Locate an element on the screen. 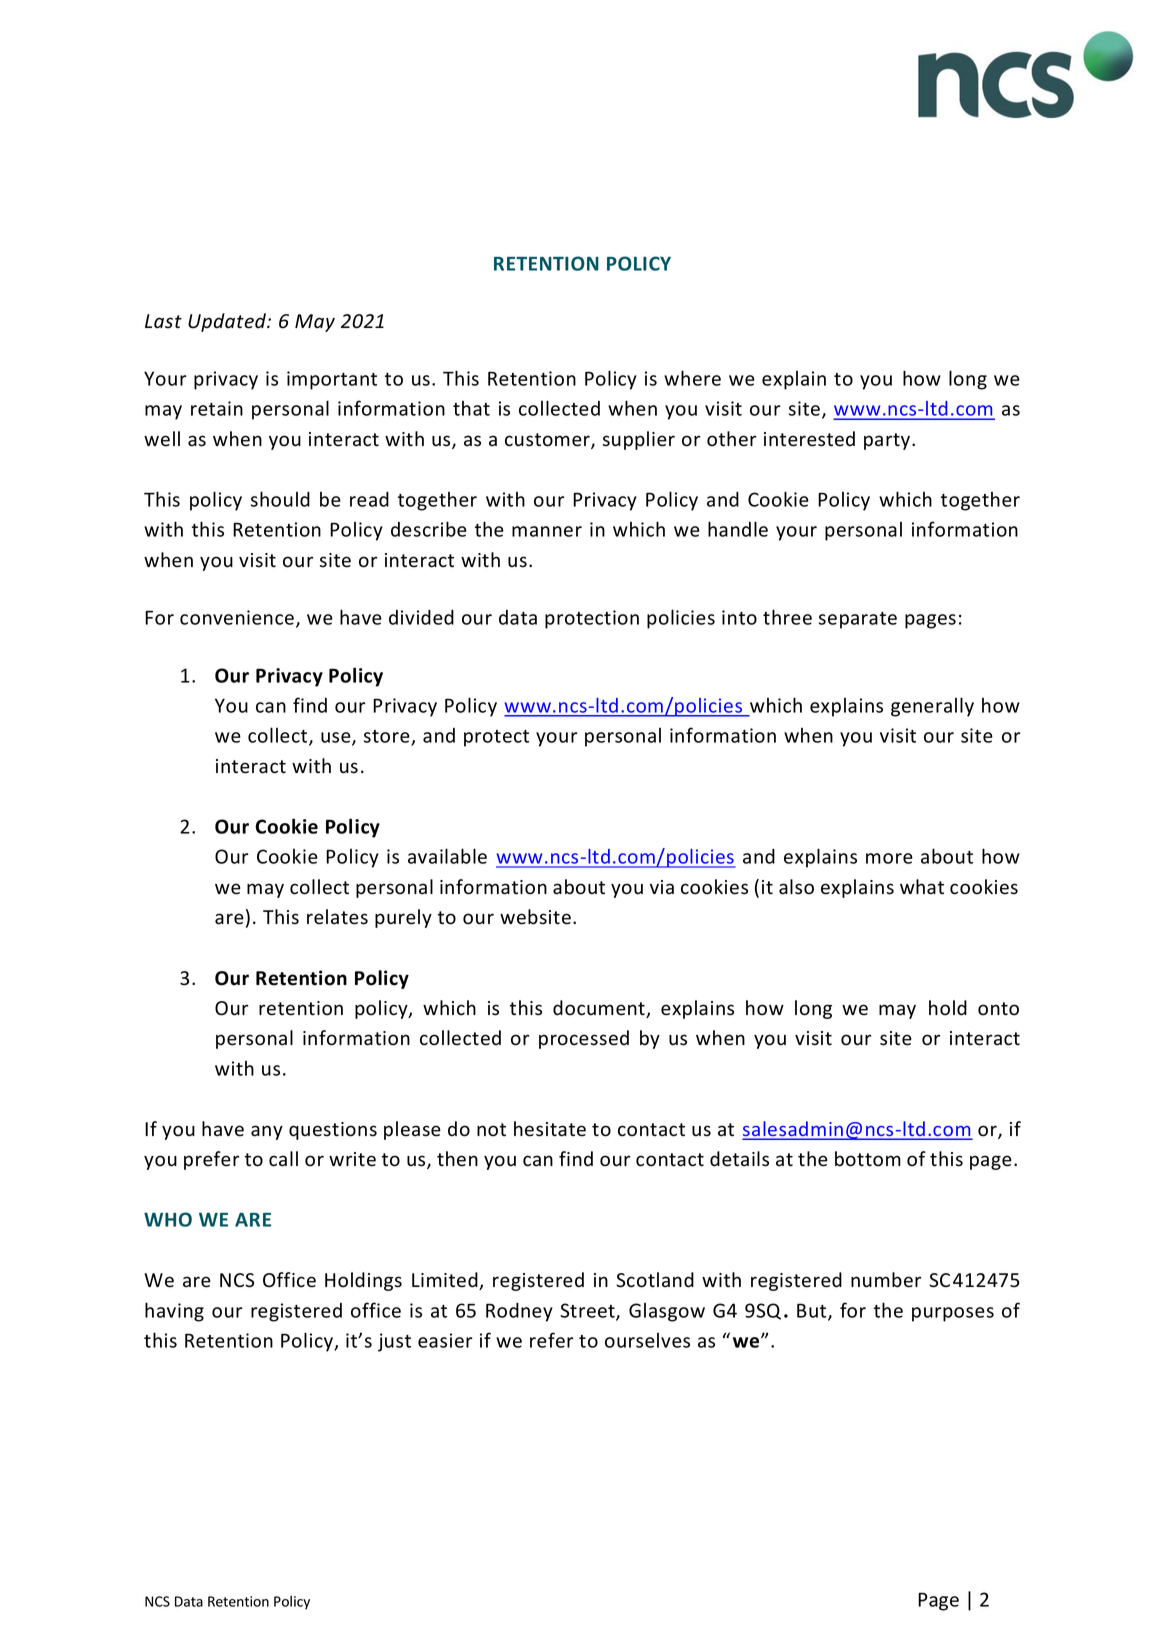 The image size is (1165, 1649). relates is located at coordinates (337, 917).
